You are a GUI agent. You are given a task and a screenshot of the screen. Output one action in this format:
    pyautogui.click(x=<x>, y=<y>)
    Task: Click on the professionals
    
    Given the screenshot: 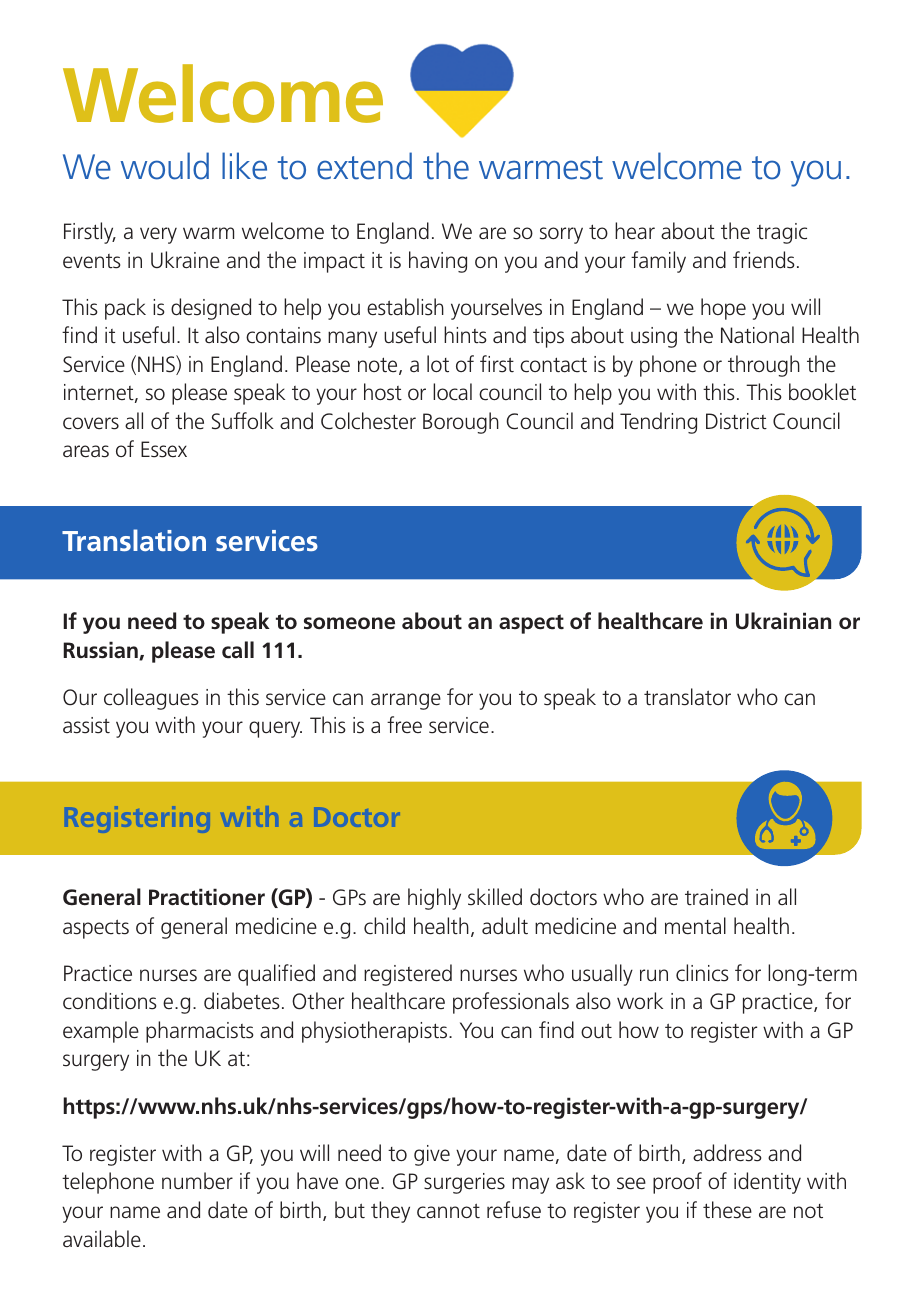 What is the action you would take?
    pyautogui.click(x=511, y=1003)
